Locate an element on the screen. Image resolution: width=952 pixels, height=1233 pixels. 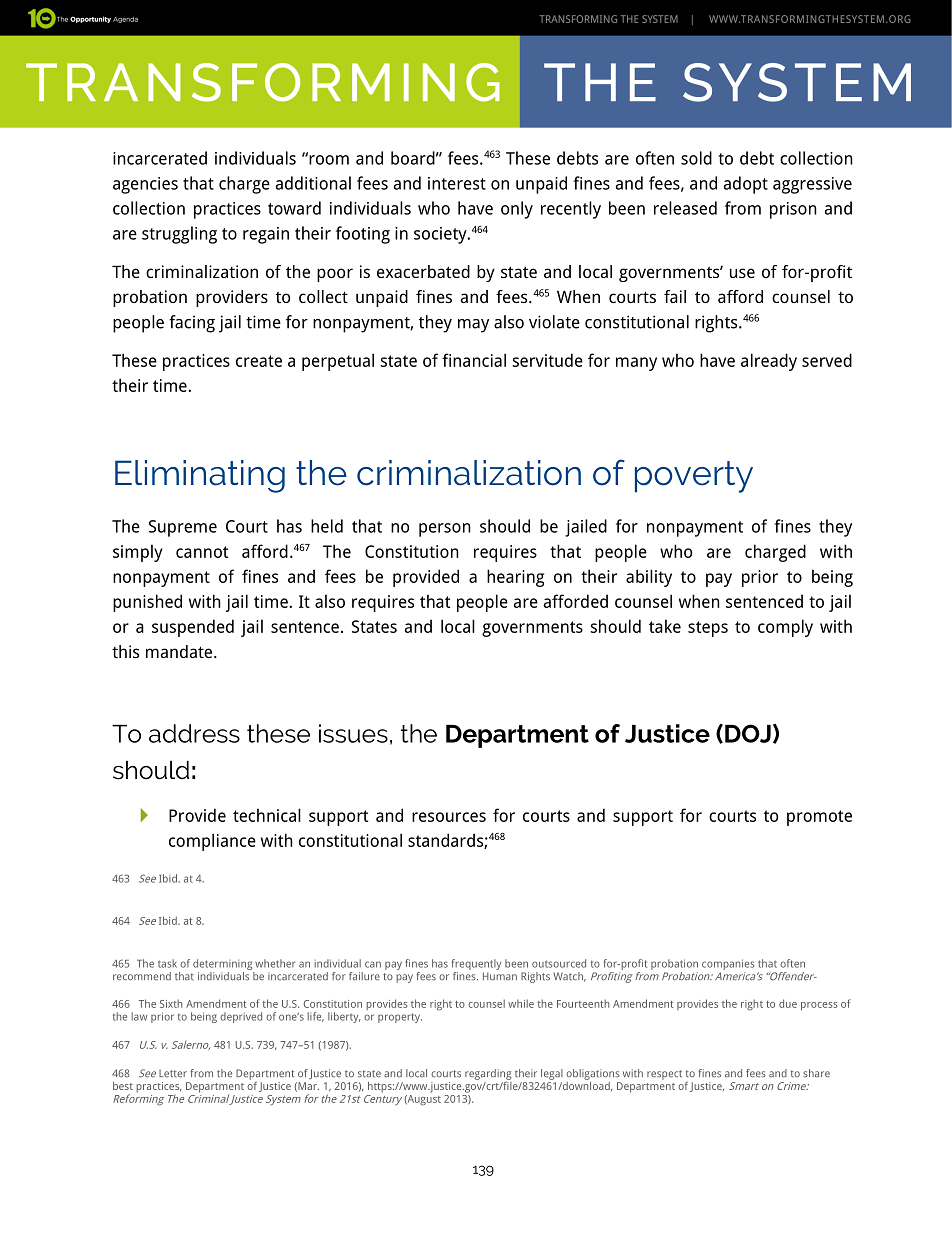
create is located at coordinates (259, 361).
